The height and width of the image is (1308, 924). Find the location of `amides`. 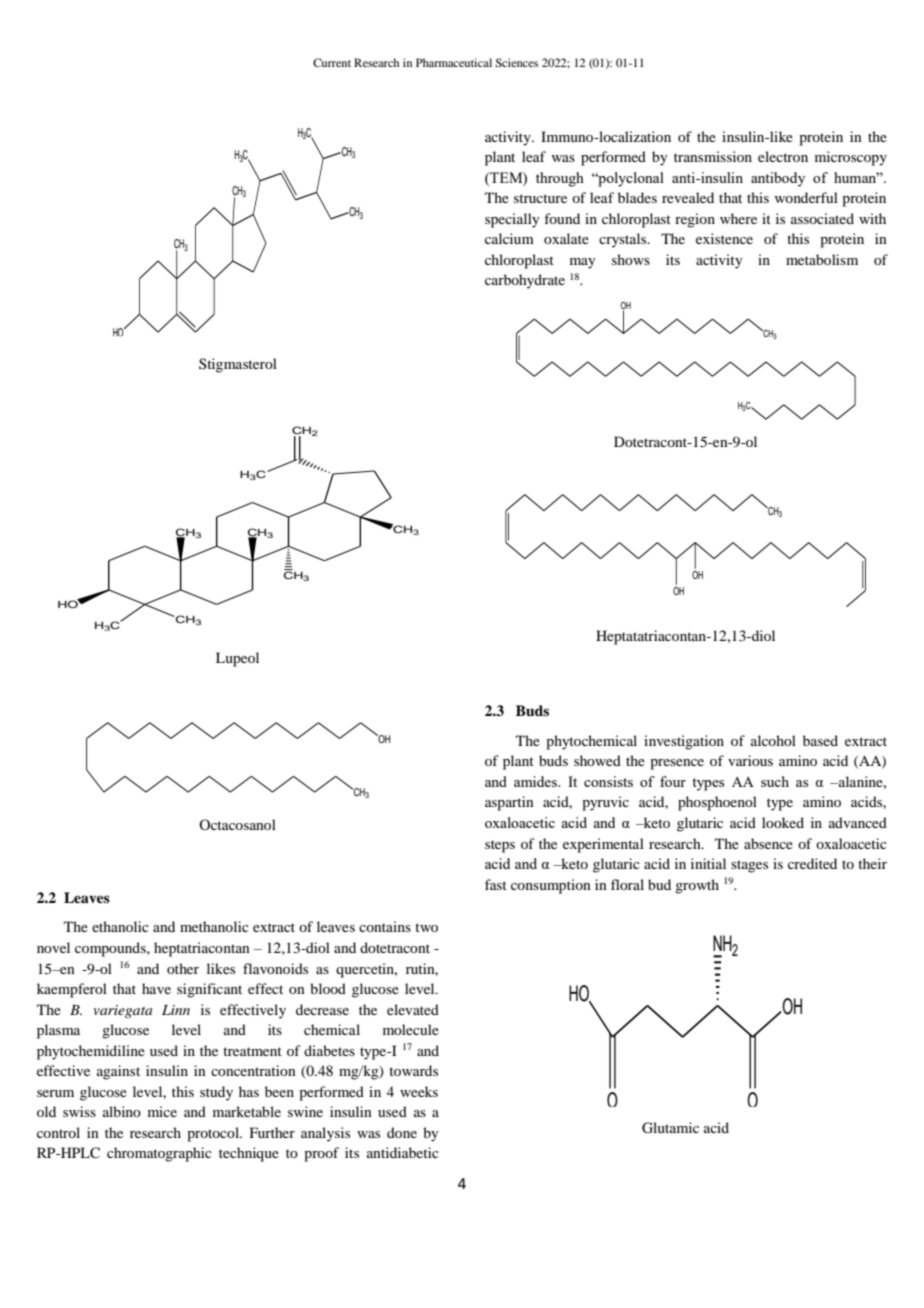

amides is located at coordinates (536, 781).
